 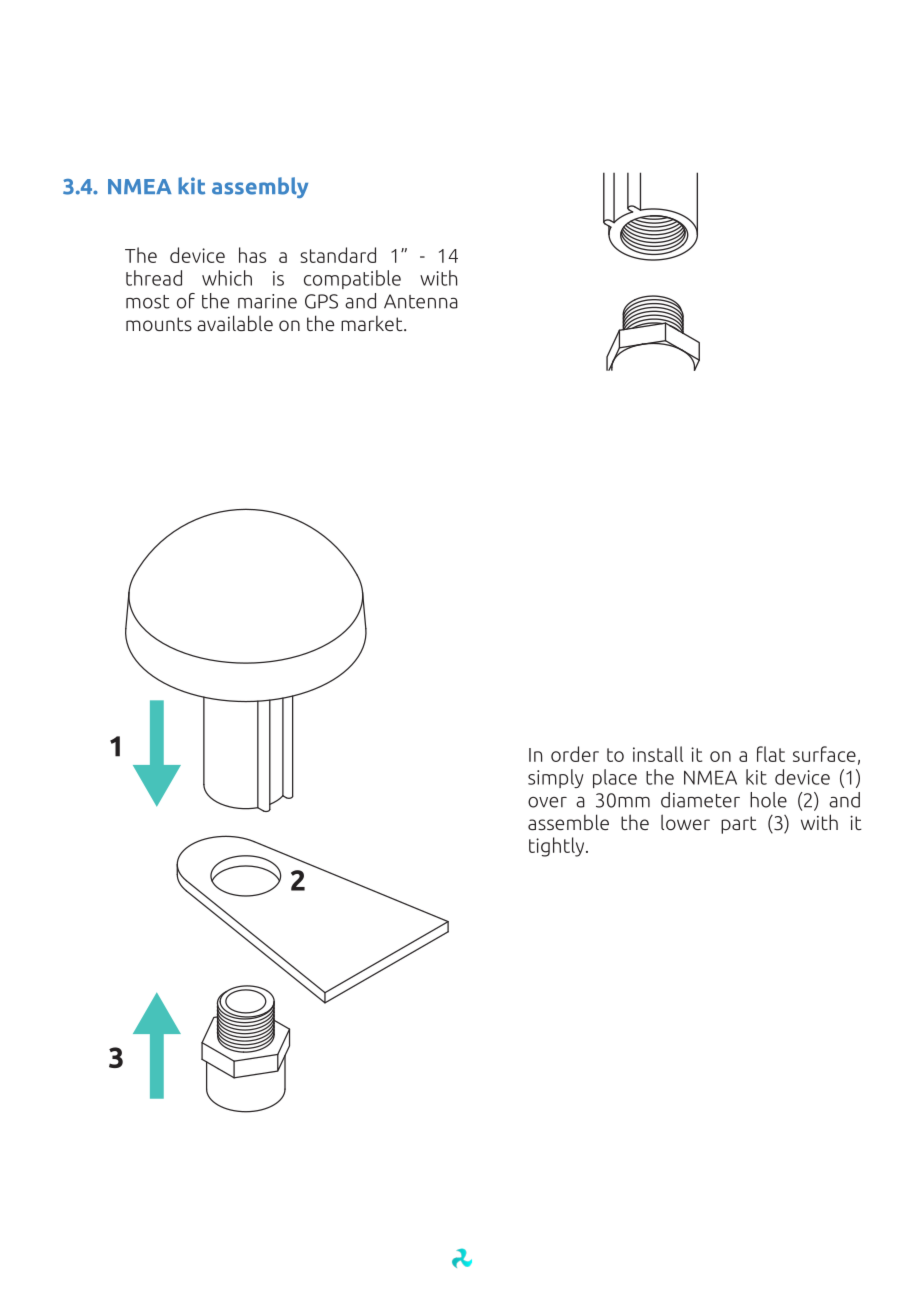 I want to click on market, so click(x=373, y=323).
